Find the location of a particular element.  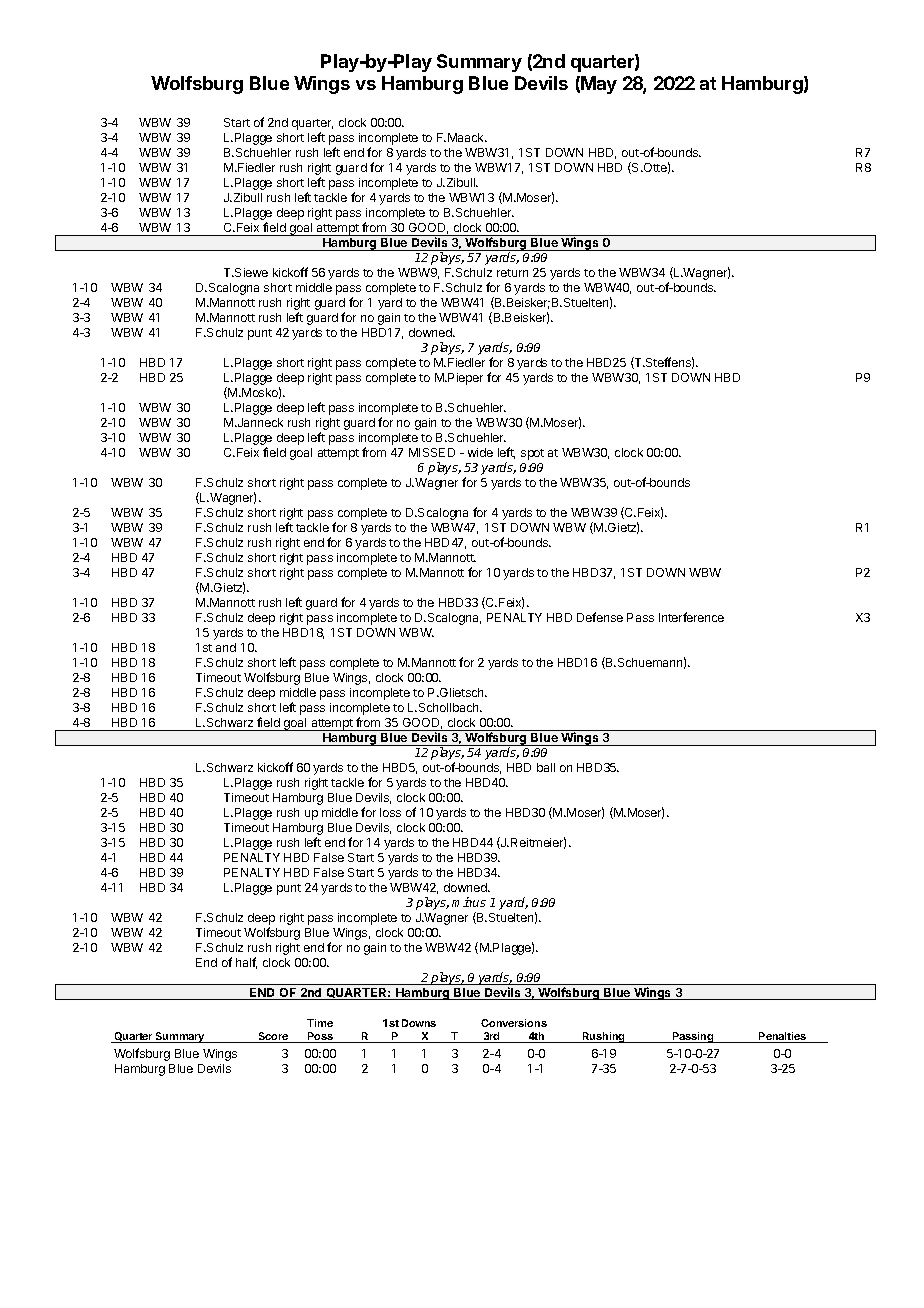

and is located at coordinates (226, 647).
